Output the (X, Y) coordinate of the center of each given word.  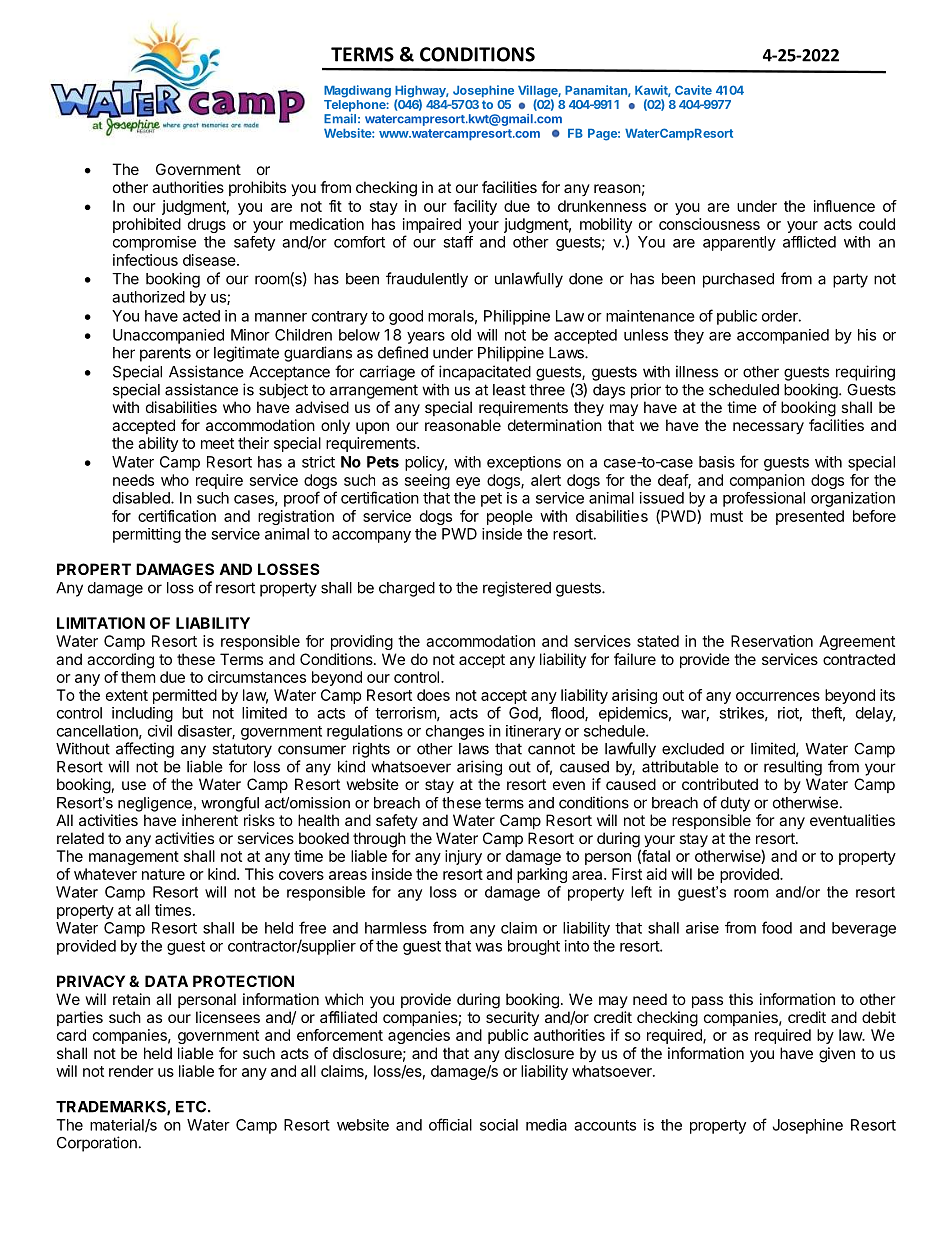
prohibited (147, 225)
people (510, 517)
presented (810, 517)
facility (475, 207)
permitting (147, 535)
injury (463, 857)
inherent (210, 820)
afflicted (809, 242)
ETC (191, 1107)
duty (735, 804)
